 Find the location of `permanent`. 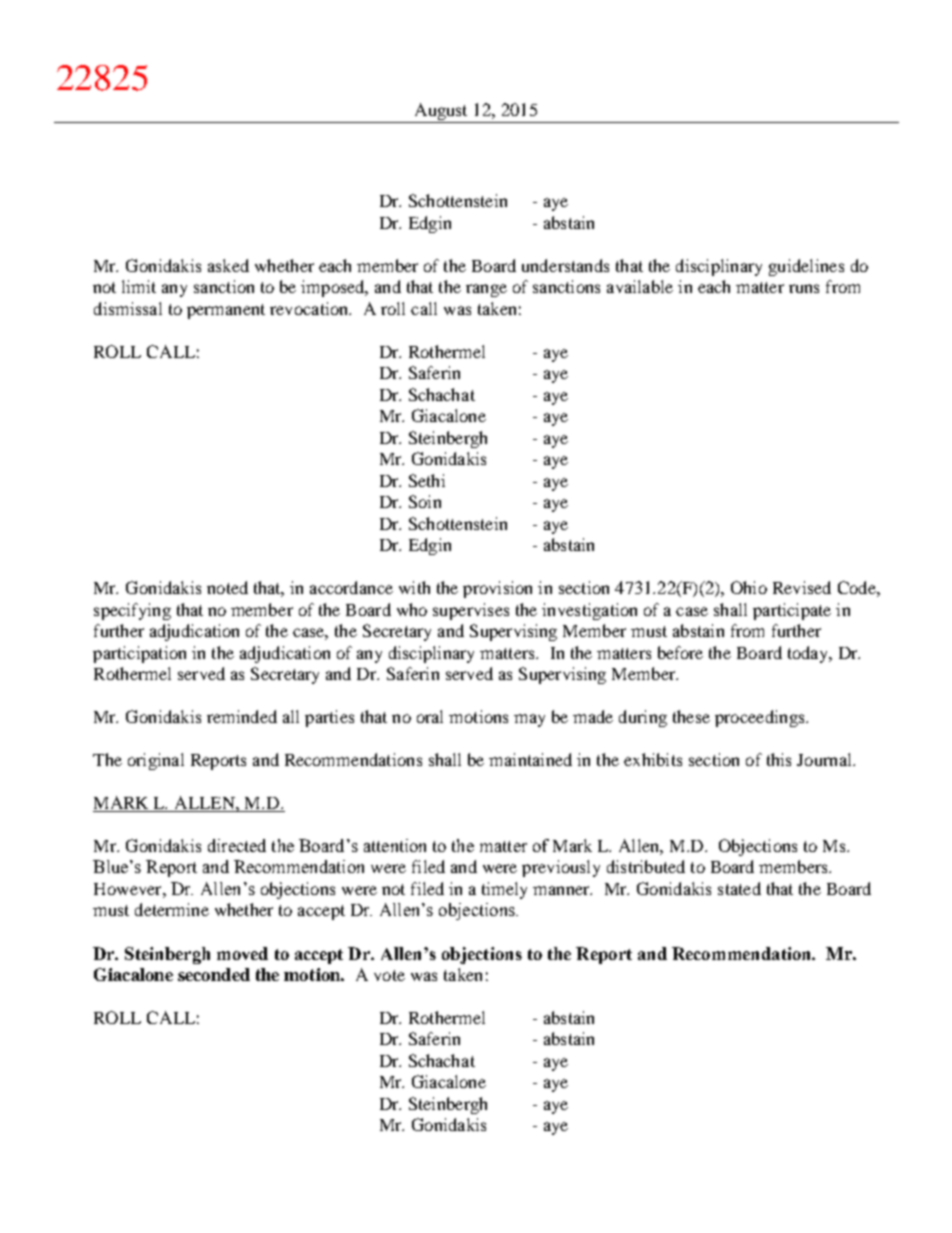

permanent is located at coordinates (226, 311).
